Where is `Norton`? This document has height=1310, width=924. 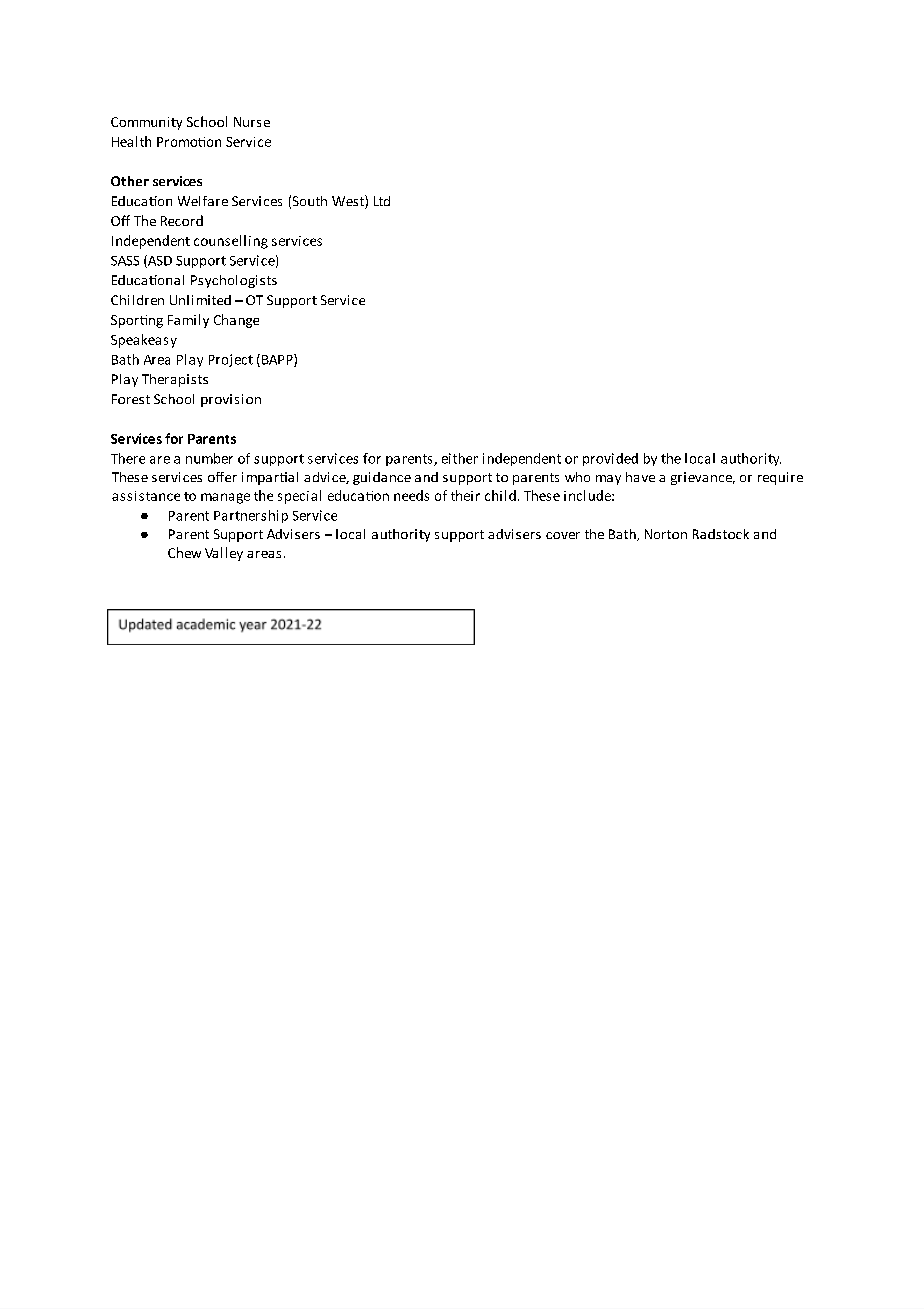
Norton is located at coordinates (666, 534).
